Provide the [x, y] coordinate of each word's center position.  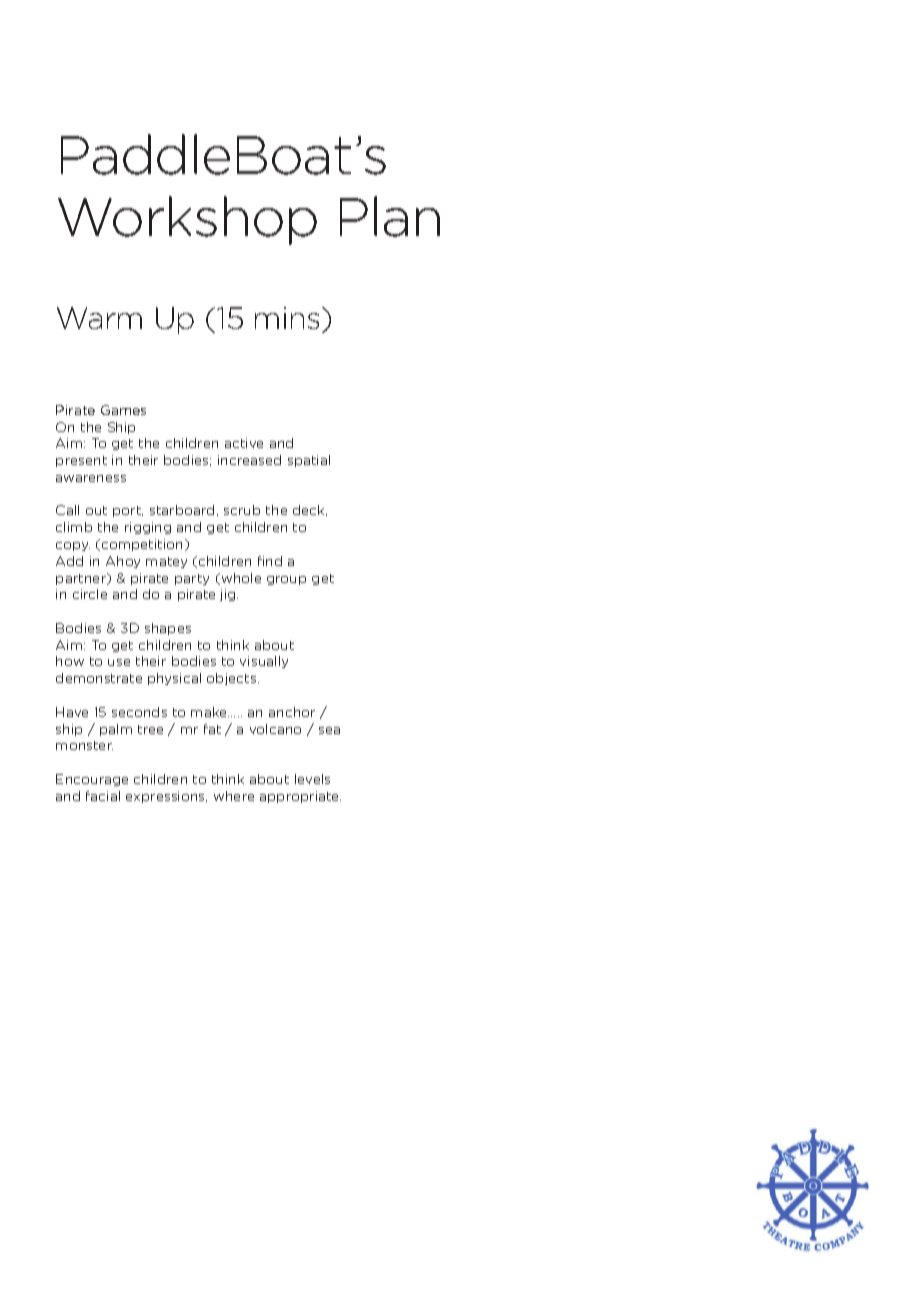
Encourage [92, 780]
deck [310, 510]
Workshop [187, 220]
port [128, 511]
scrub [242, 510]
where [234, 796]
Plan [390, 216]
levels [312, 779]
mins [289, 318]
